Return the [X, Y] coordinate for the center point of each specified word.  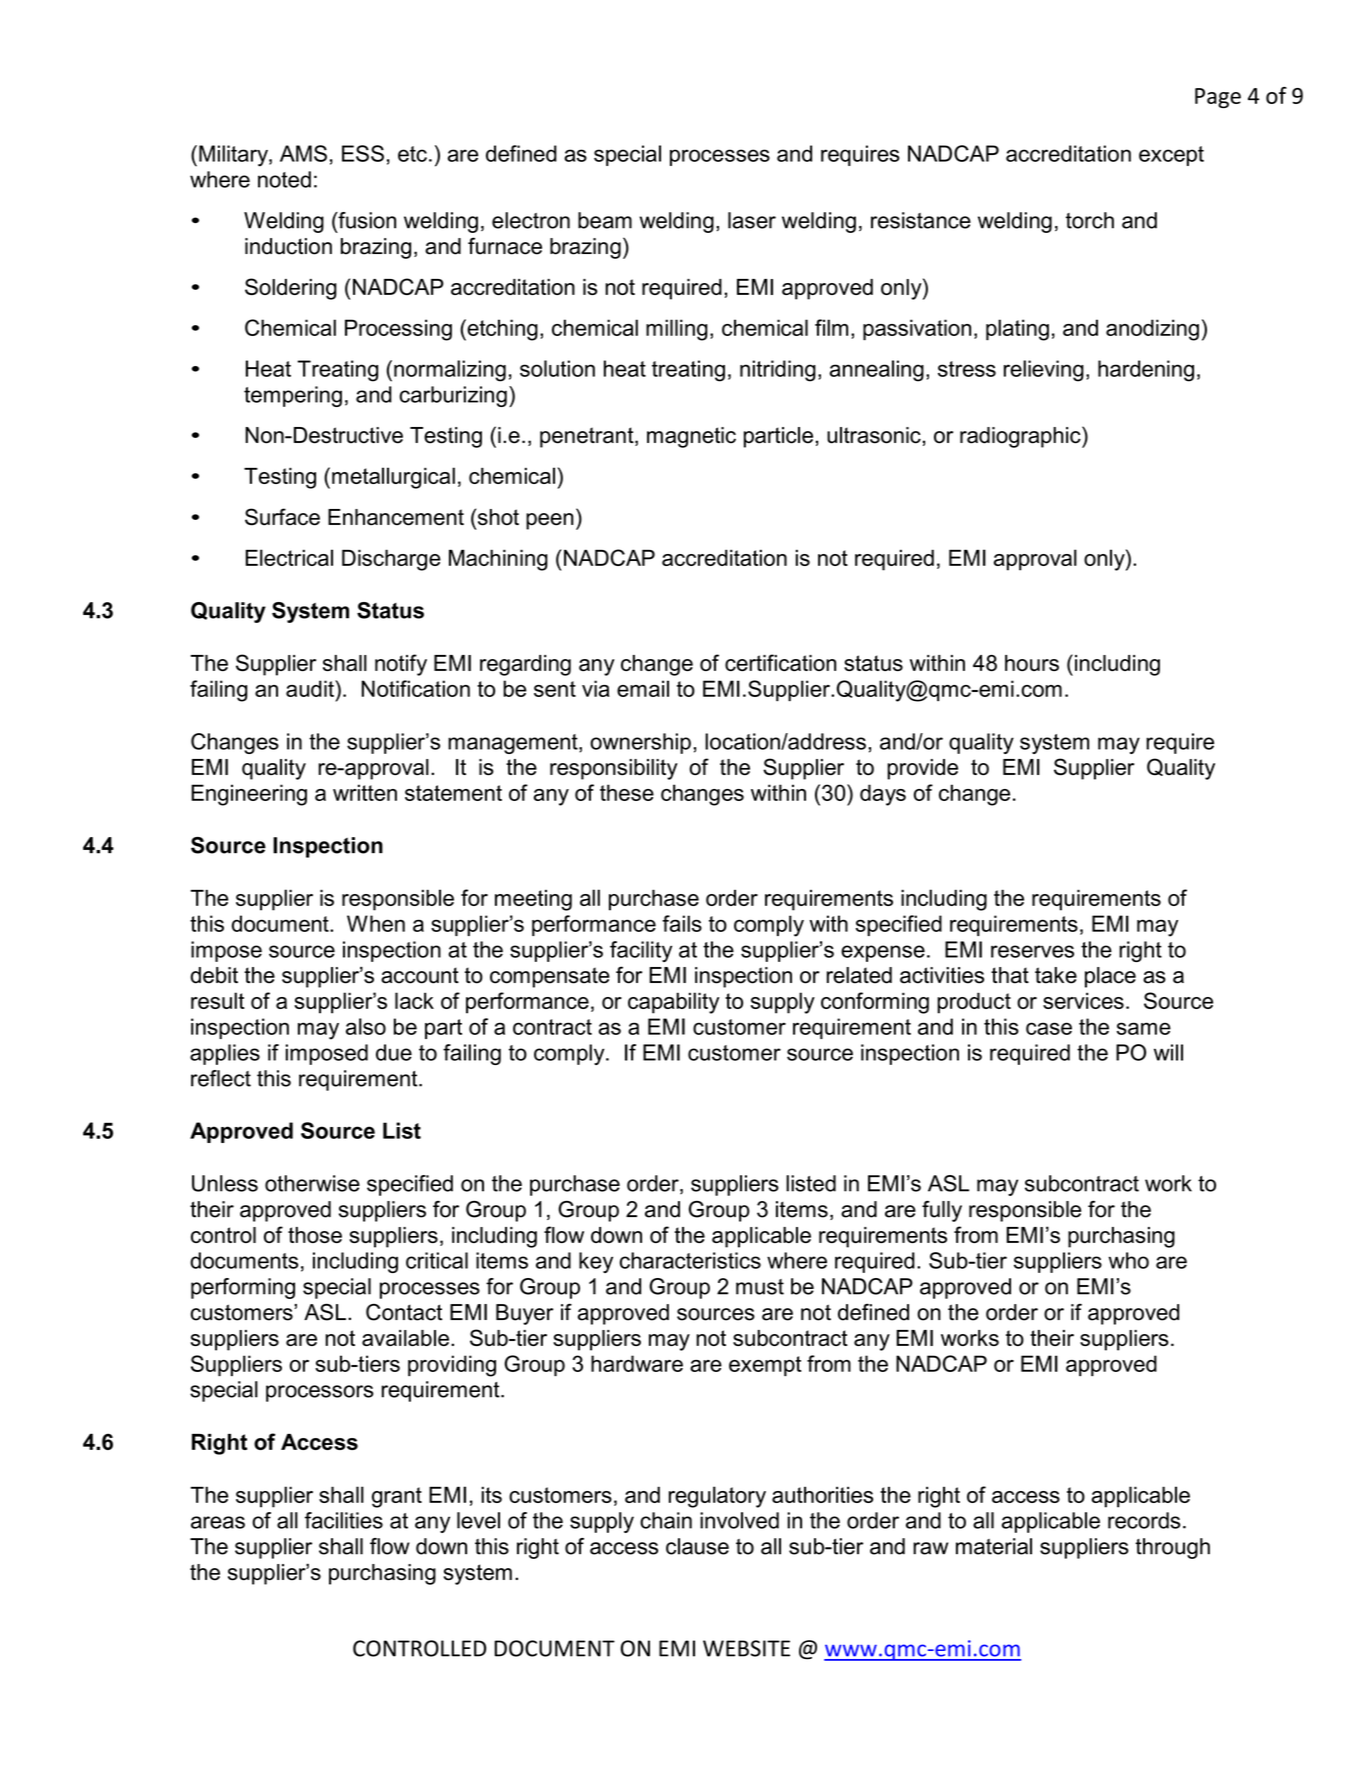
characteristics [690, 1260]
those [315, 1235]
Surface [282, 517]
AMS [303, 153]
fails [682, 923]
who [1129, 1260]
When [376, 923]
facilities [344, 1520]
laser [752, 220]
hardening [1146, 371]
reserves [1032, 951]
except [1171, 156]
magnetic [691, 437]
